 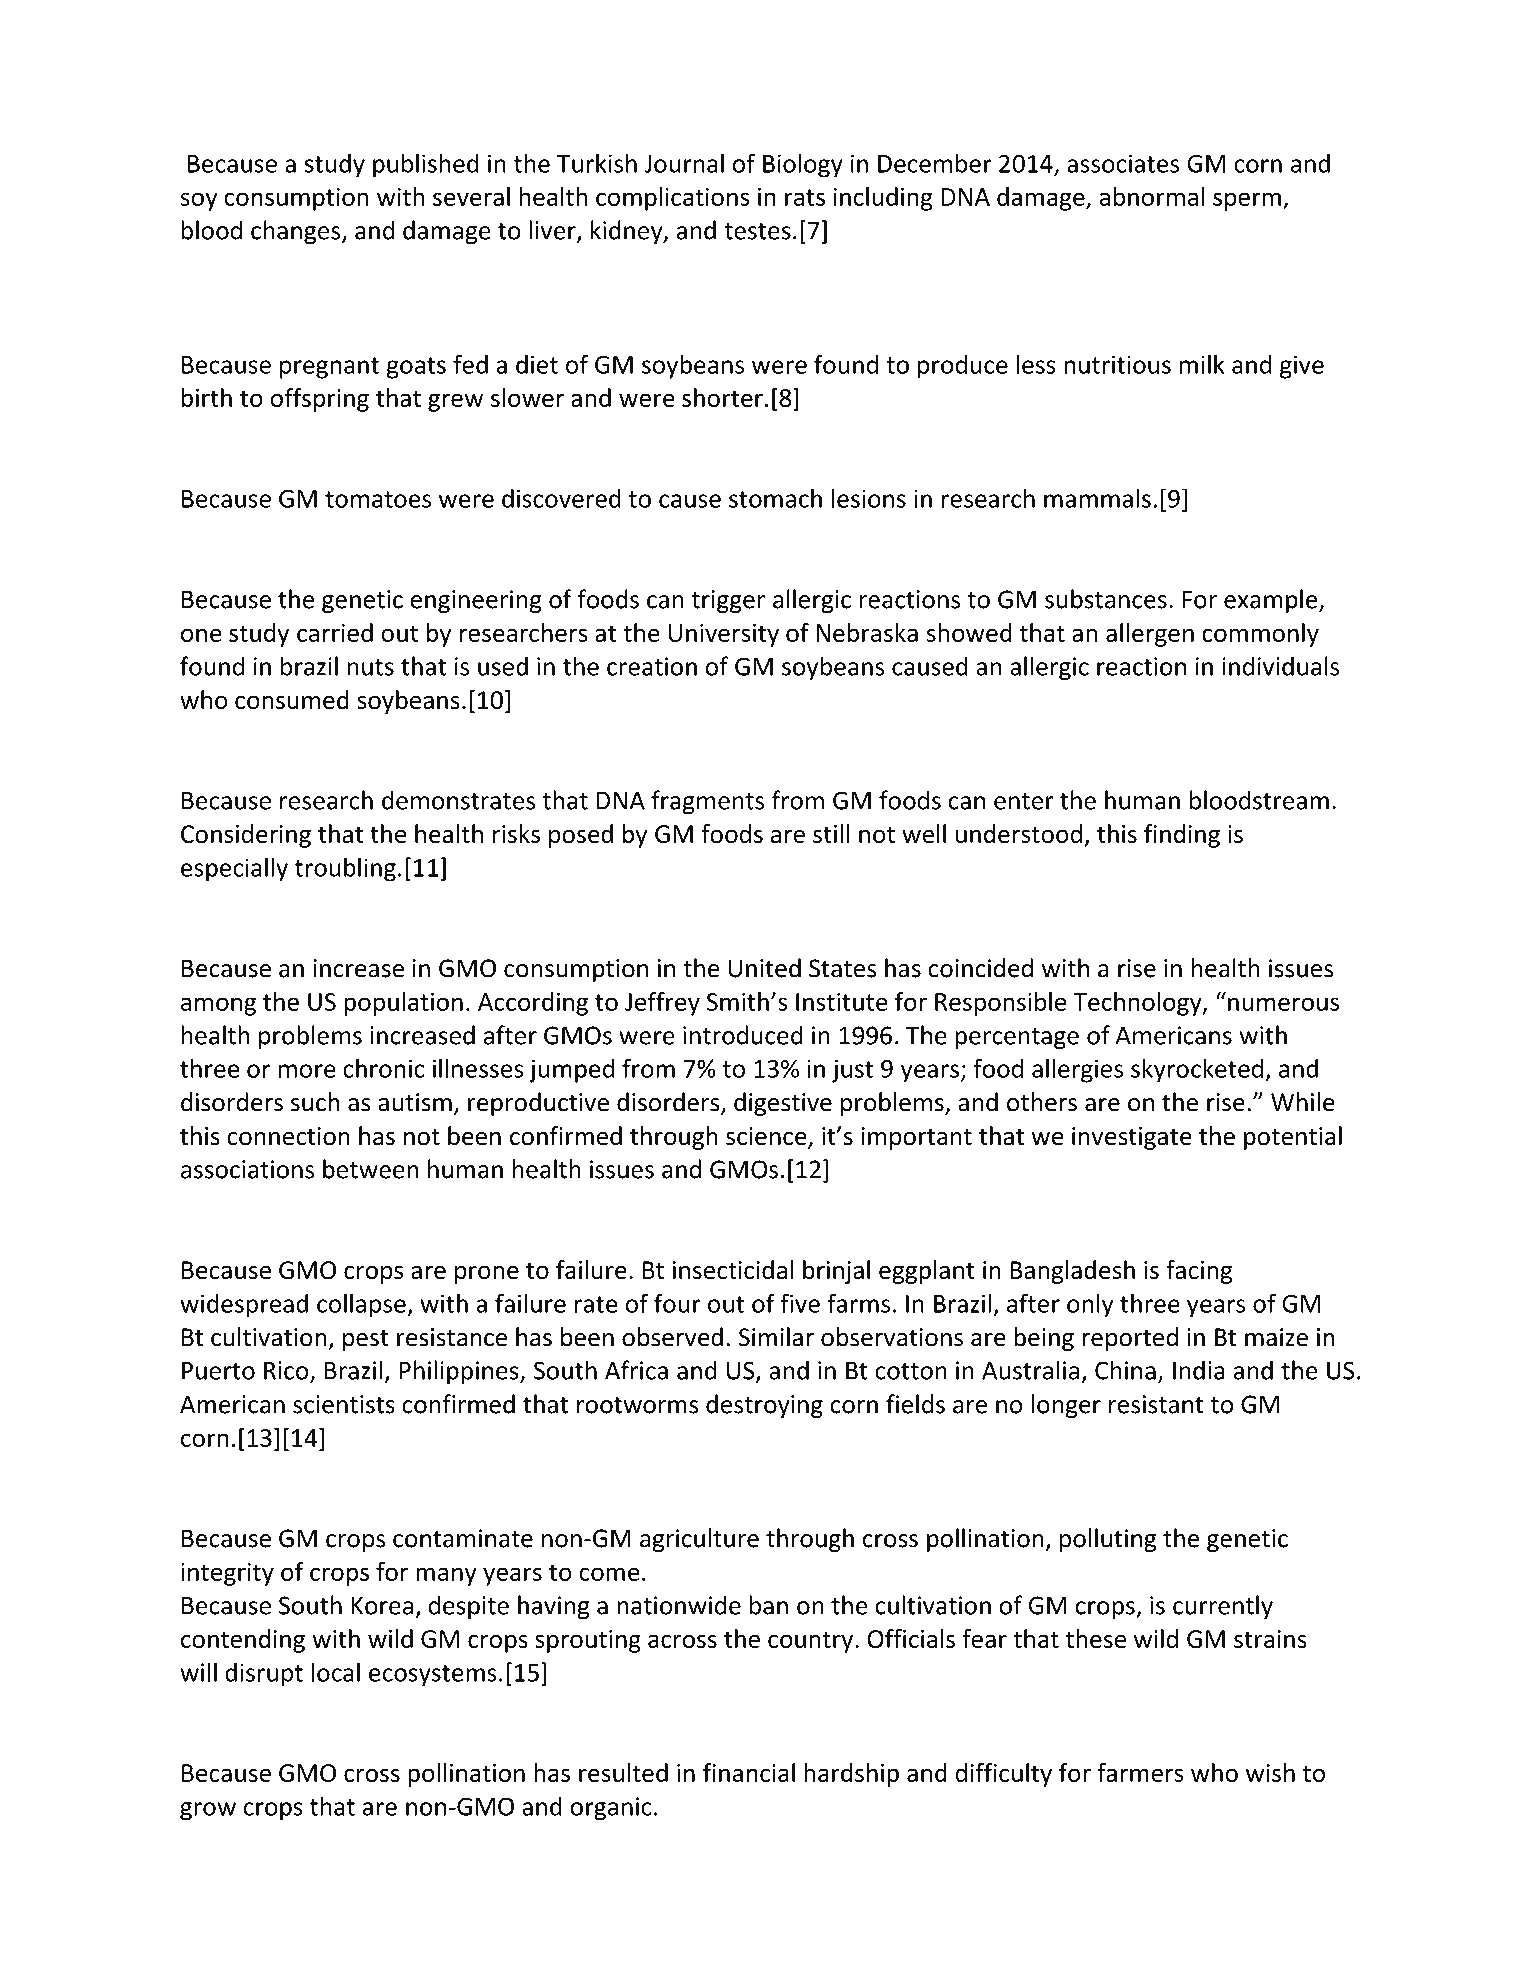 I want to click on scientists, so click(x=344, y=1404).
